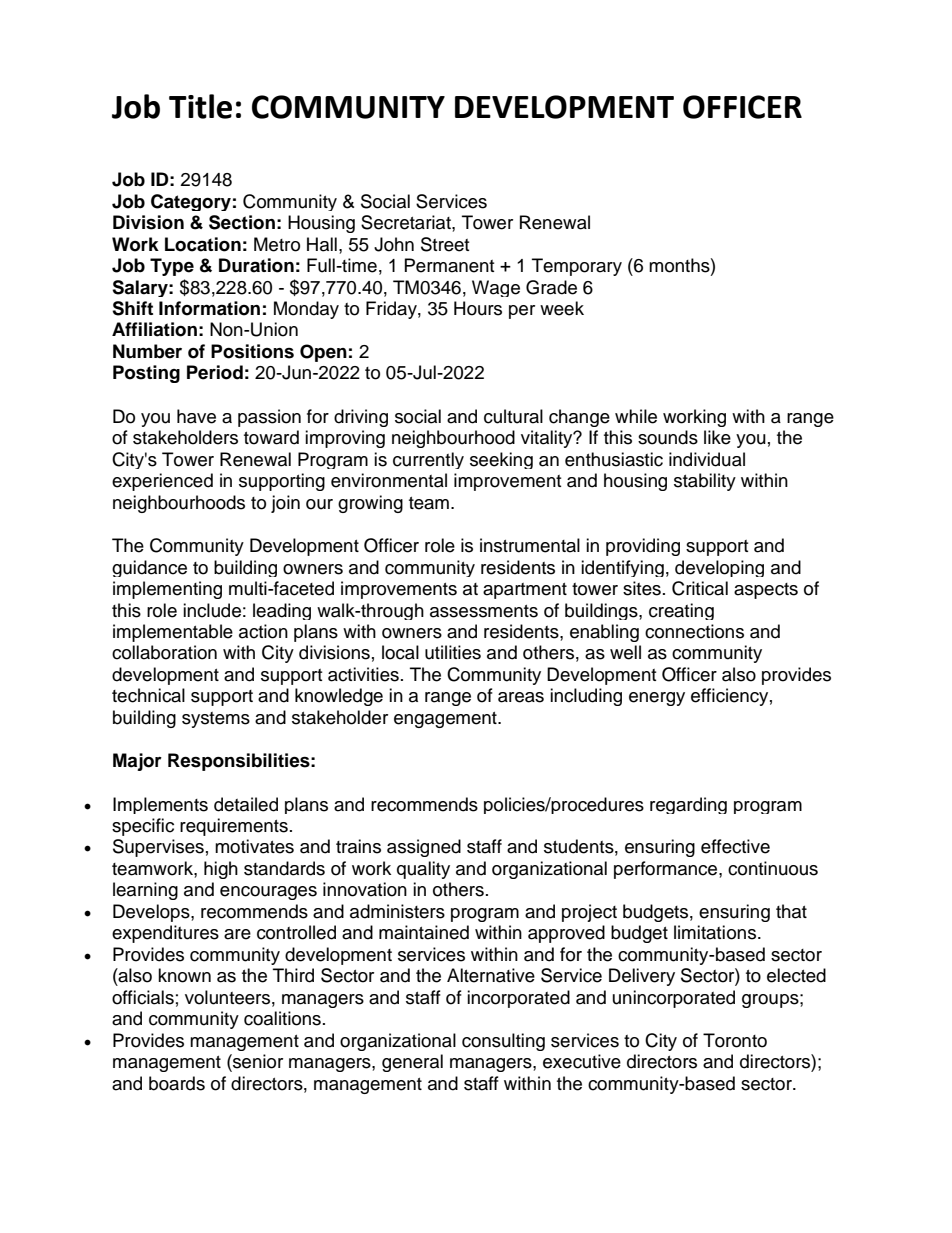 Image resolution: width=952 pixels, height=1233 pixels. What do you see at coordinates (167, 590) in the screenshot?
I see `implementing` at bounding box center [167, 590].
